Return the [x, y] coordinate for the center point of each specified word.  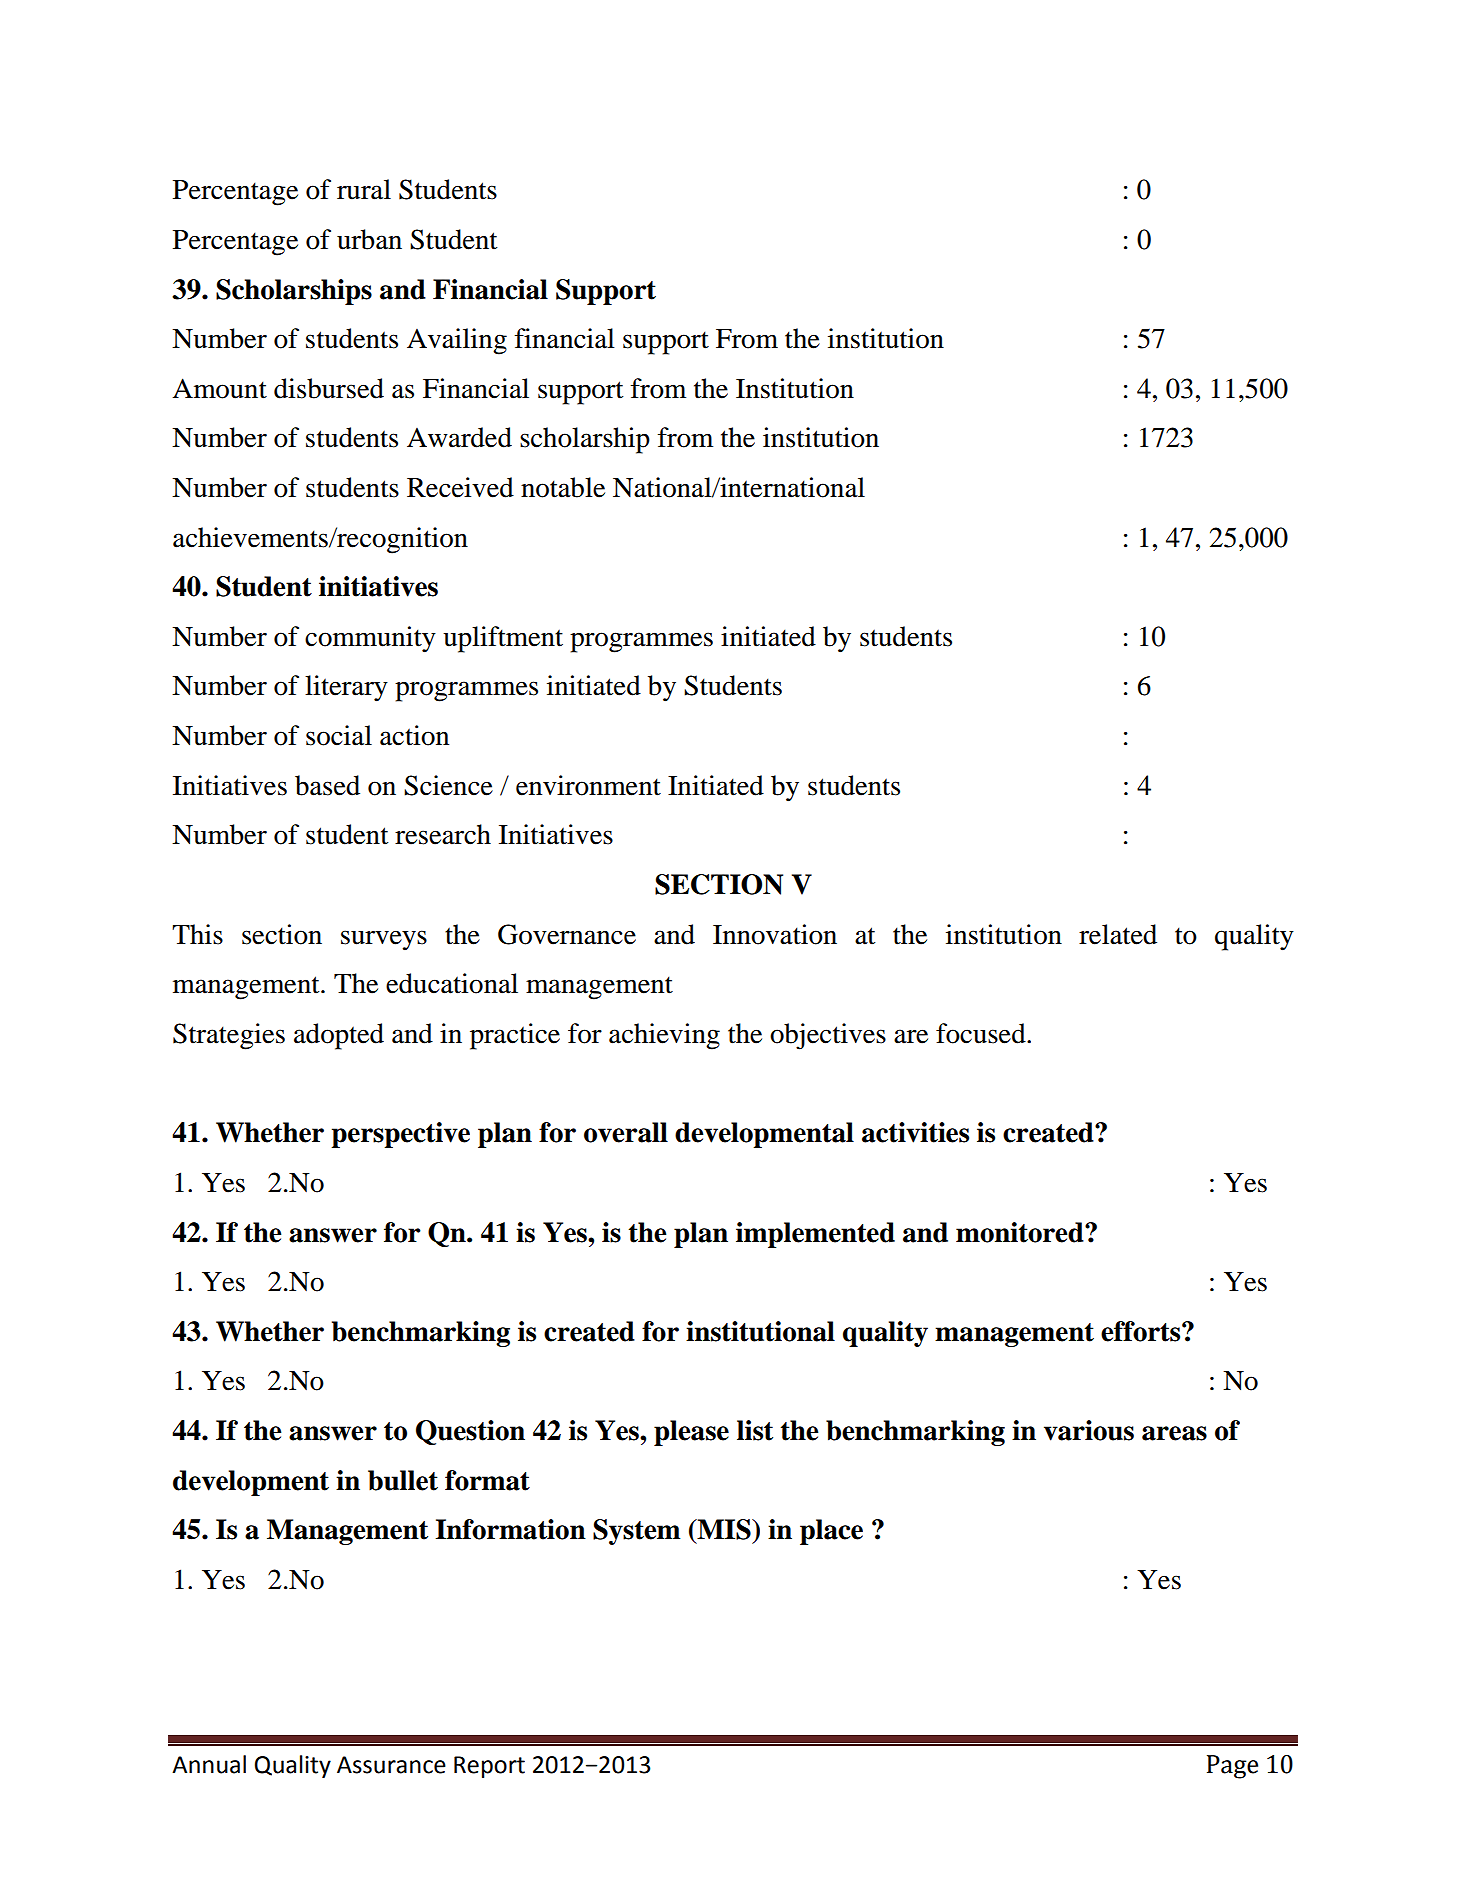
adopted [339, 1036]
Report [489, 1767]
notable [563, 487]
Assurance [391, 1765]
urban [369, 239]
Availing [457, 341]
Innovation [775, 934]
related [1118, 934]
